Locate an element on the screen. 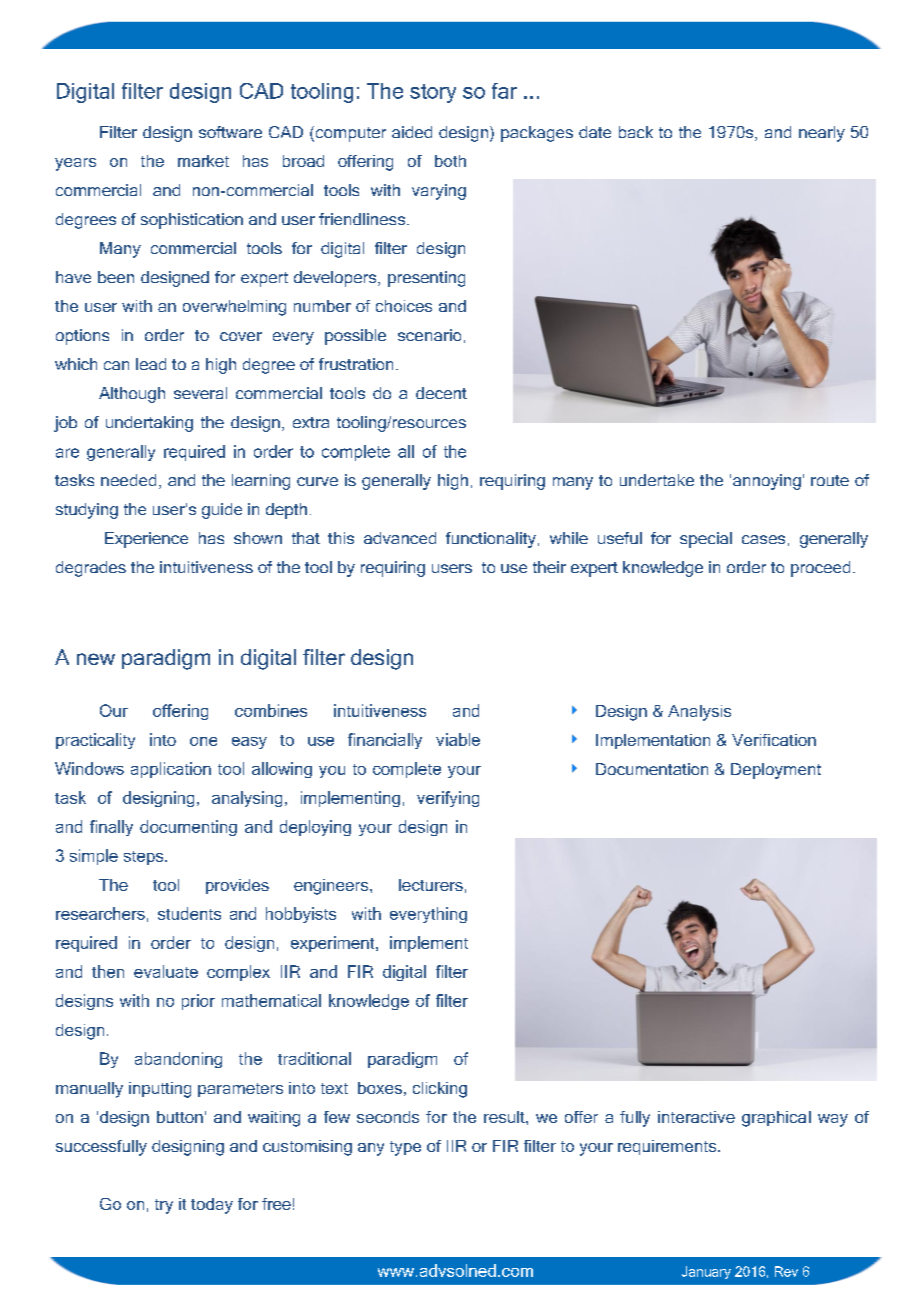 Image resolution: width=924 pixels, height=1308 pixels. nearly is located at coordinates (822, 134).
